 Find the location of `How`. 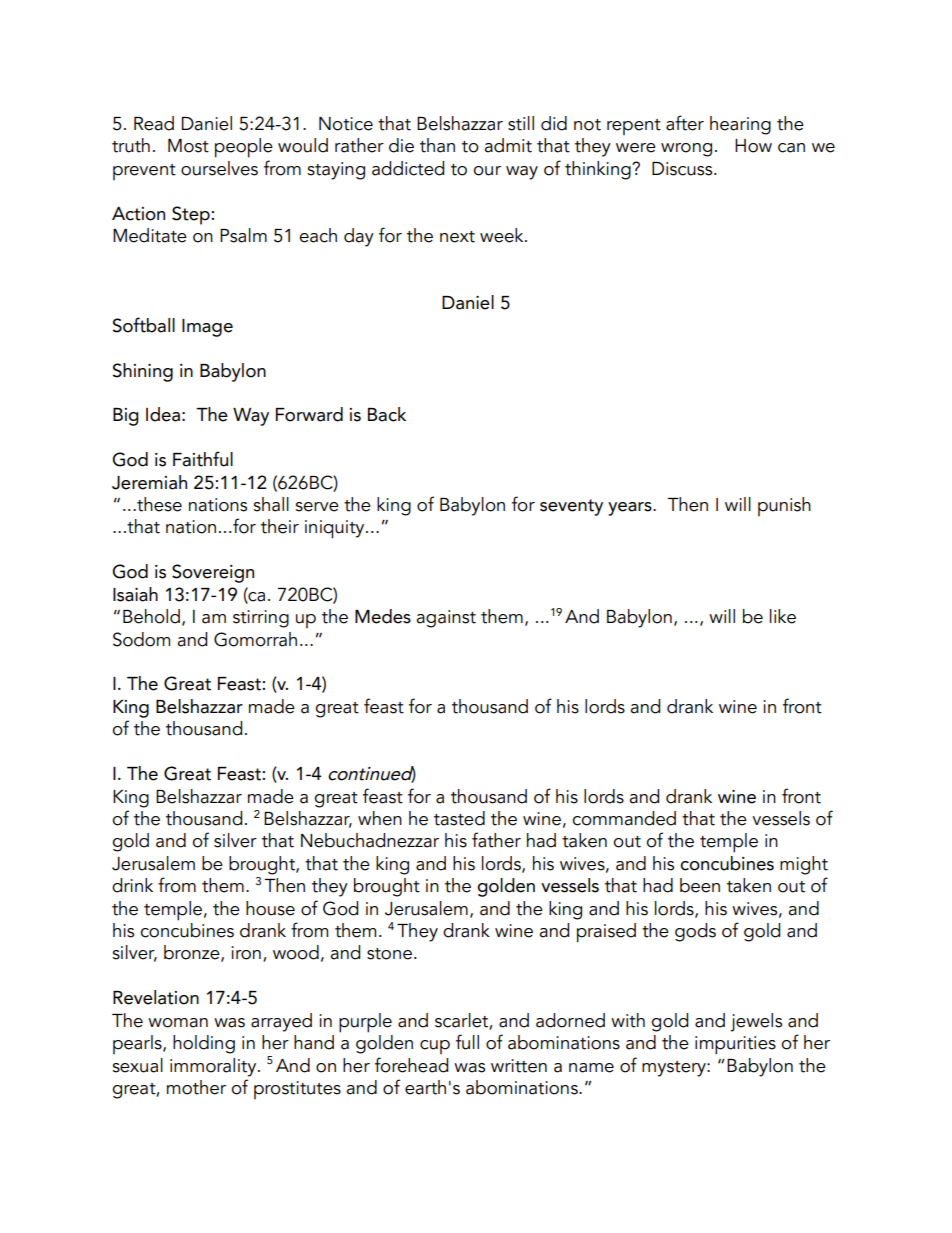

How is located at coordinates (753, 146).
